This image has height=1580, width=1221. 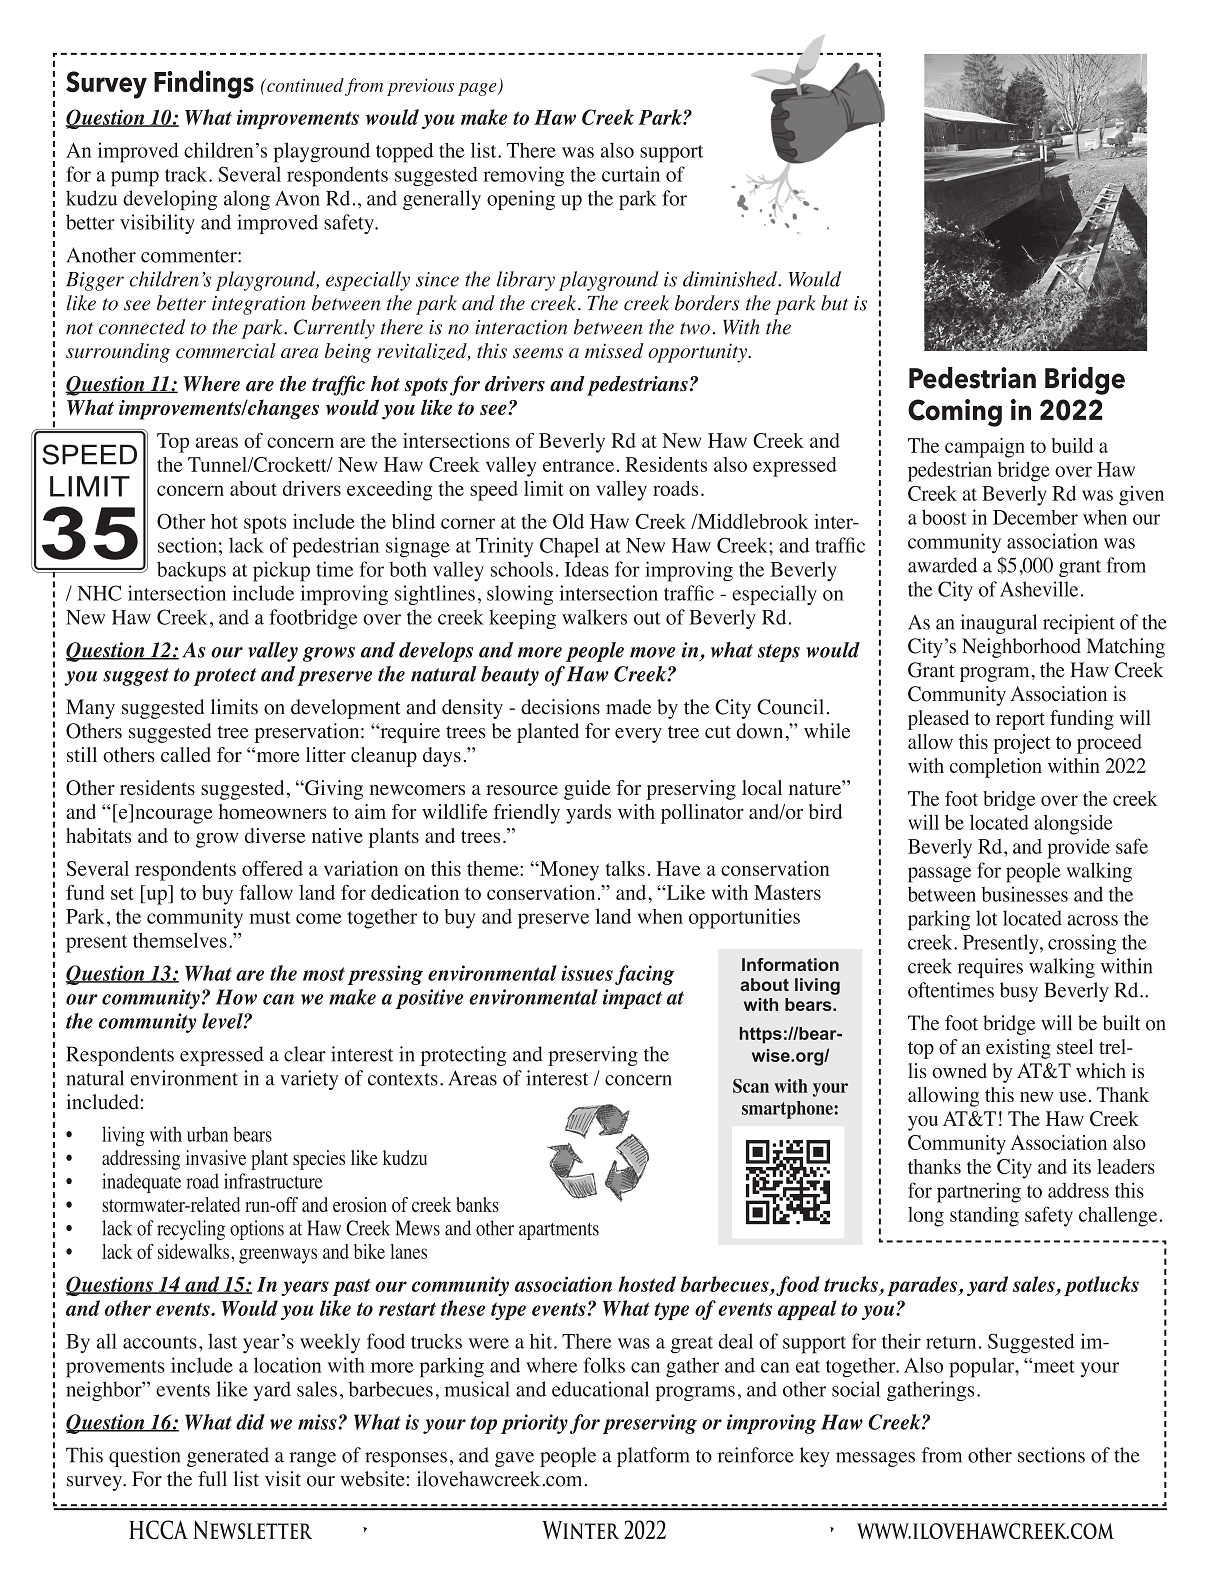 I want to click on apartments, so click(x=559, y=1231).
